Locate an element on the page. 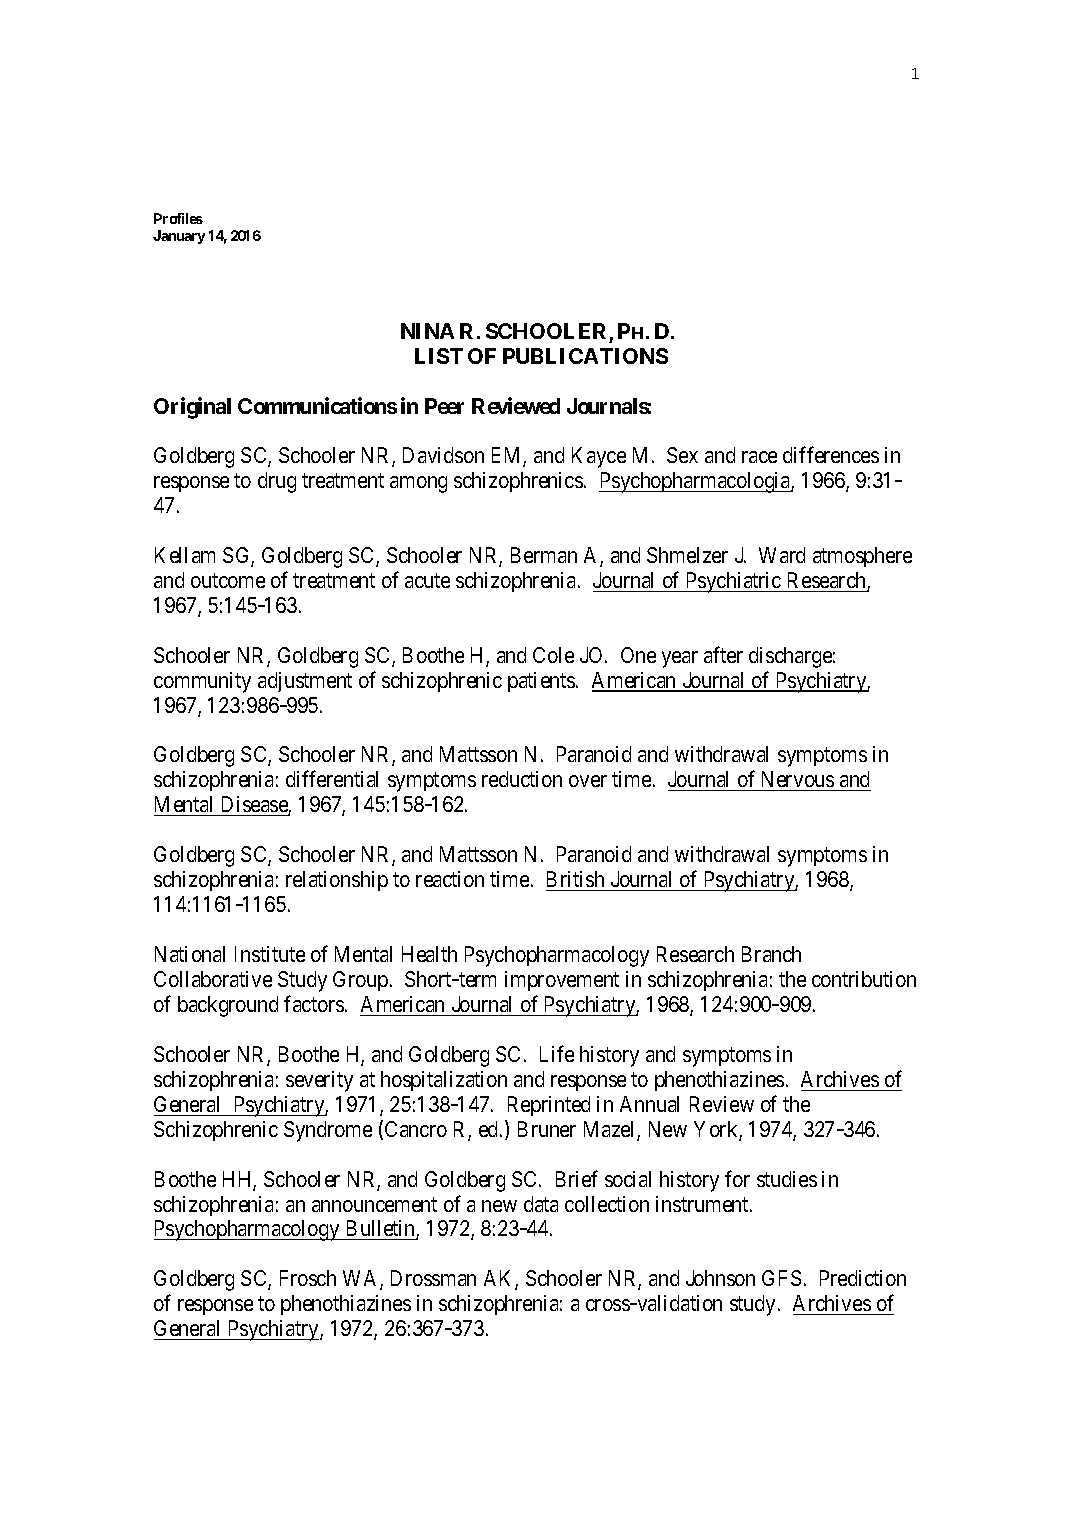 The height and width of the page is (1522, 1075). January is located at coordinates (179, 237).
